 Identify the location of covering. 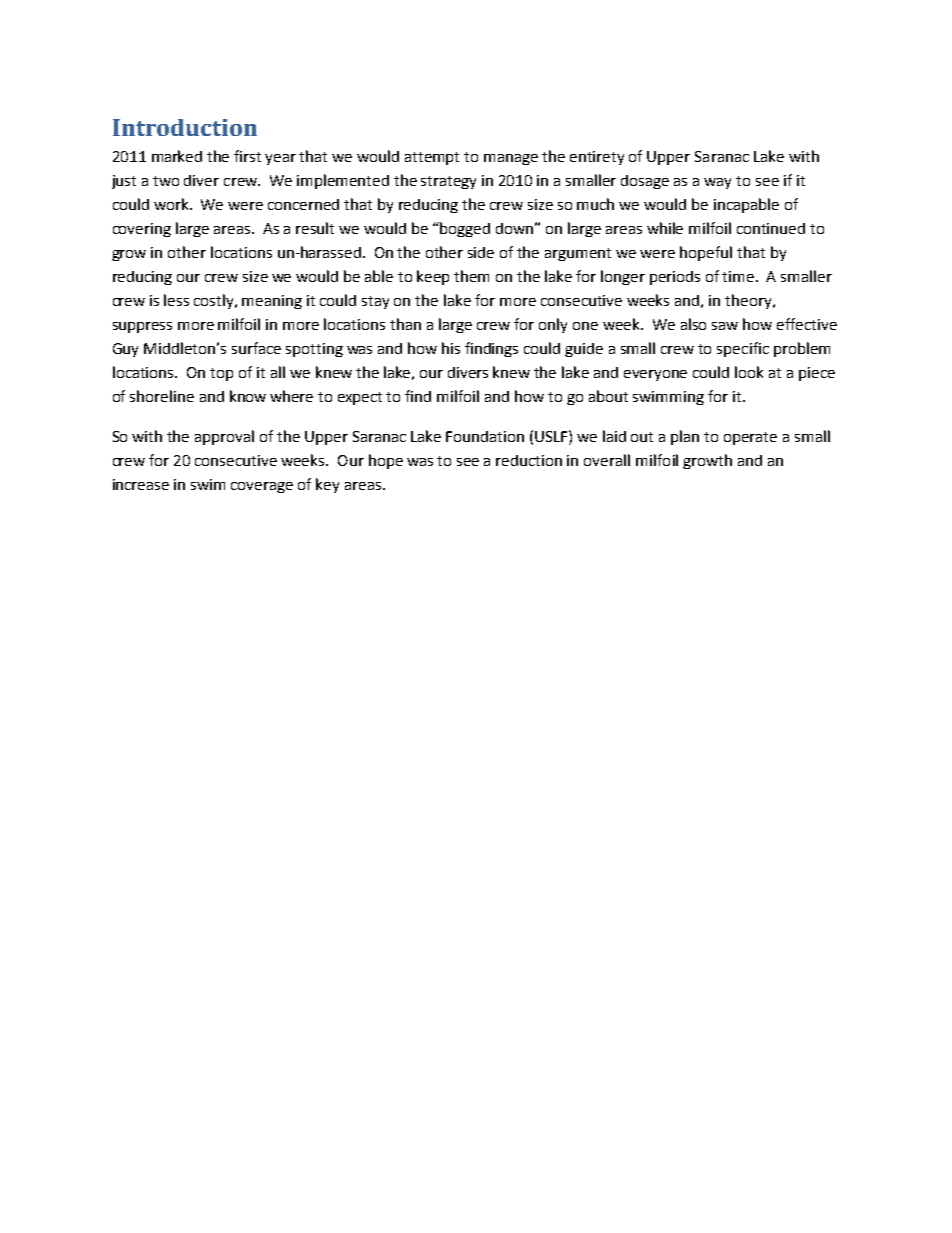
(142, 230).
